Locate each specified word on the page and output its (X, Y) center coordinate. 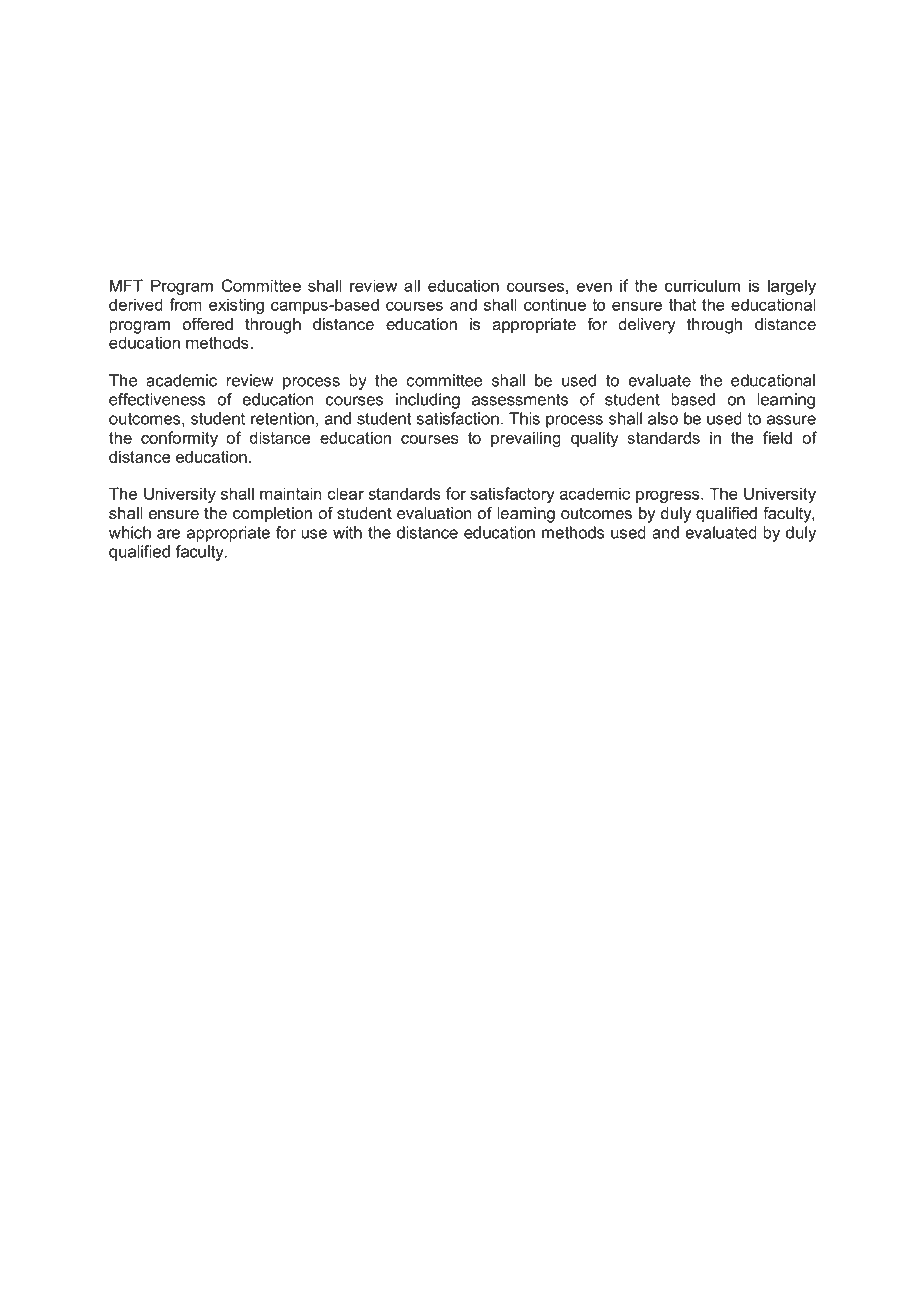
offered (207, 324)
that (682, 304)
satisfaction (458, 418)
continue (555, 304)
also (663, 418)
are (168, 534)
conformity (179, 439)
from (185, 304)
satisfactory (512, 495)
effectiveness (157, 399)
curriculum (702, 285)
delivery (647, 326)
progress (669, 496)
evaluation (434, 513)
